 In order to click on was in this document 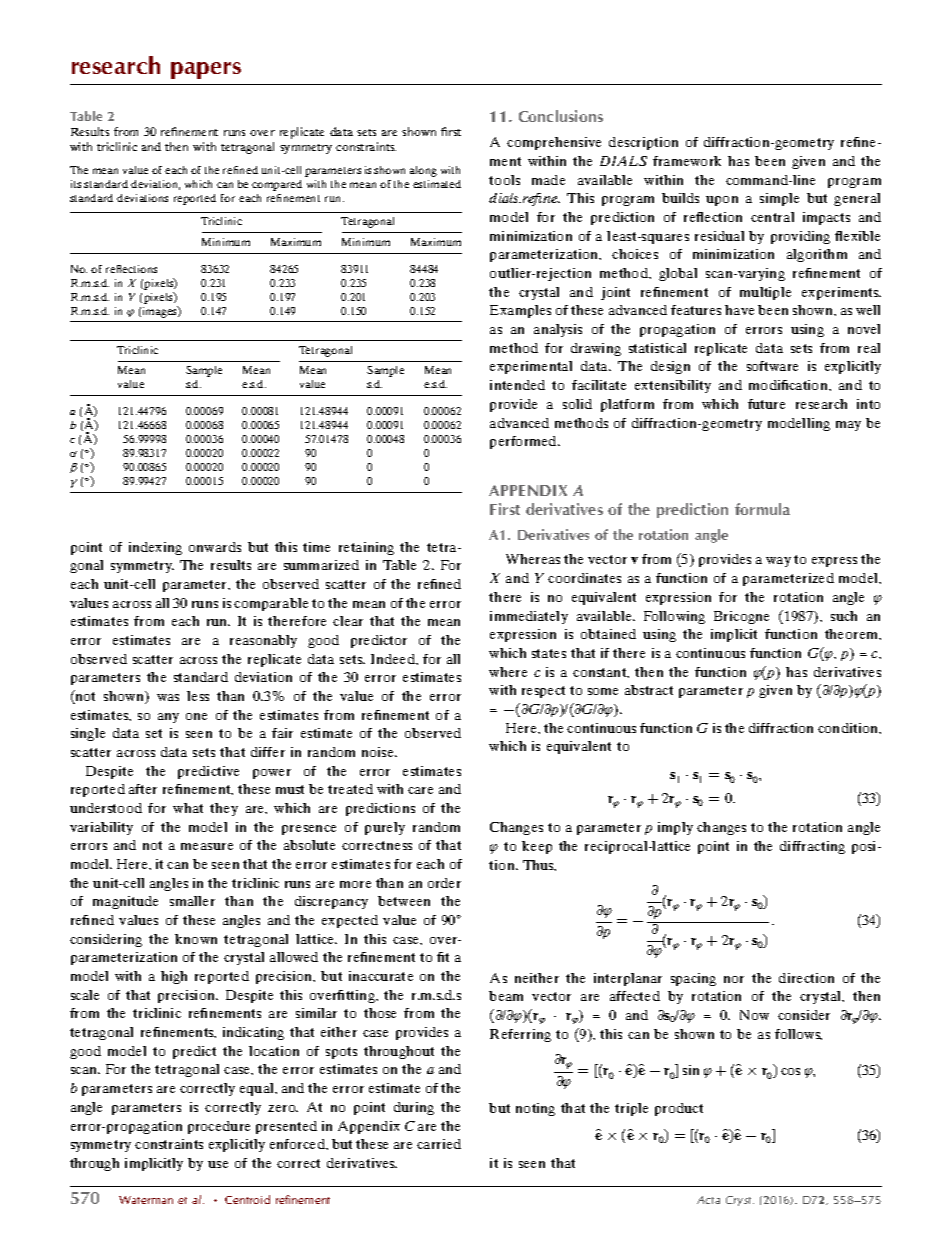, I will do `click(168, 697)`.
